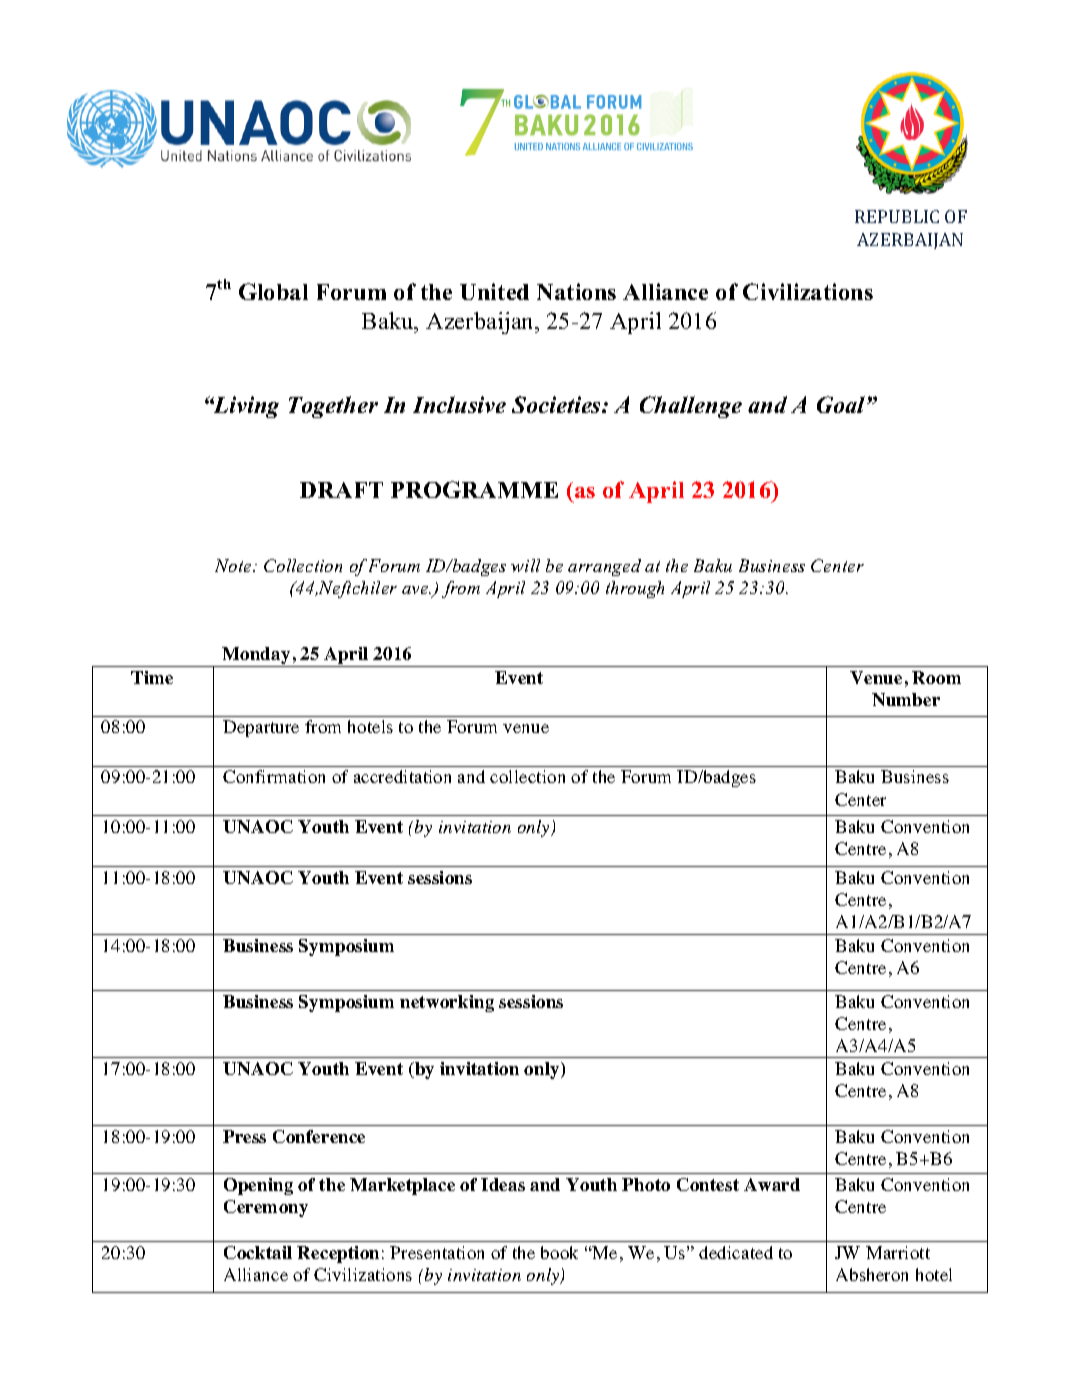  I want to click on Number, so click(906, 699).
